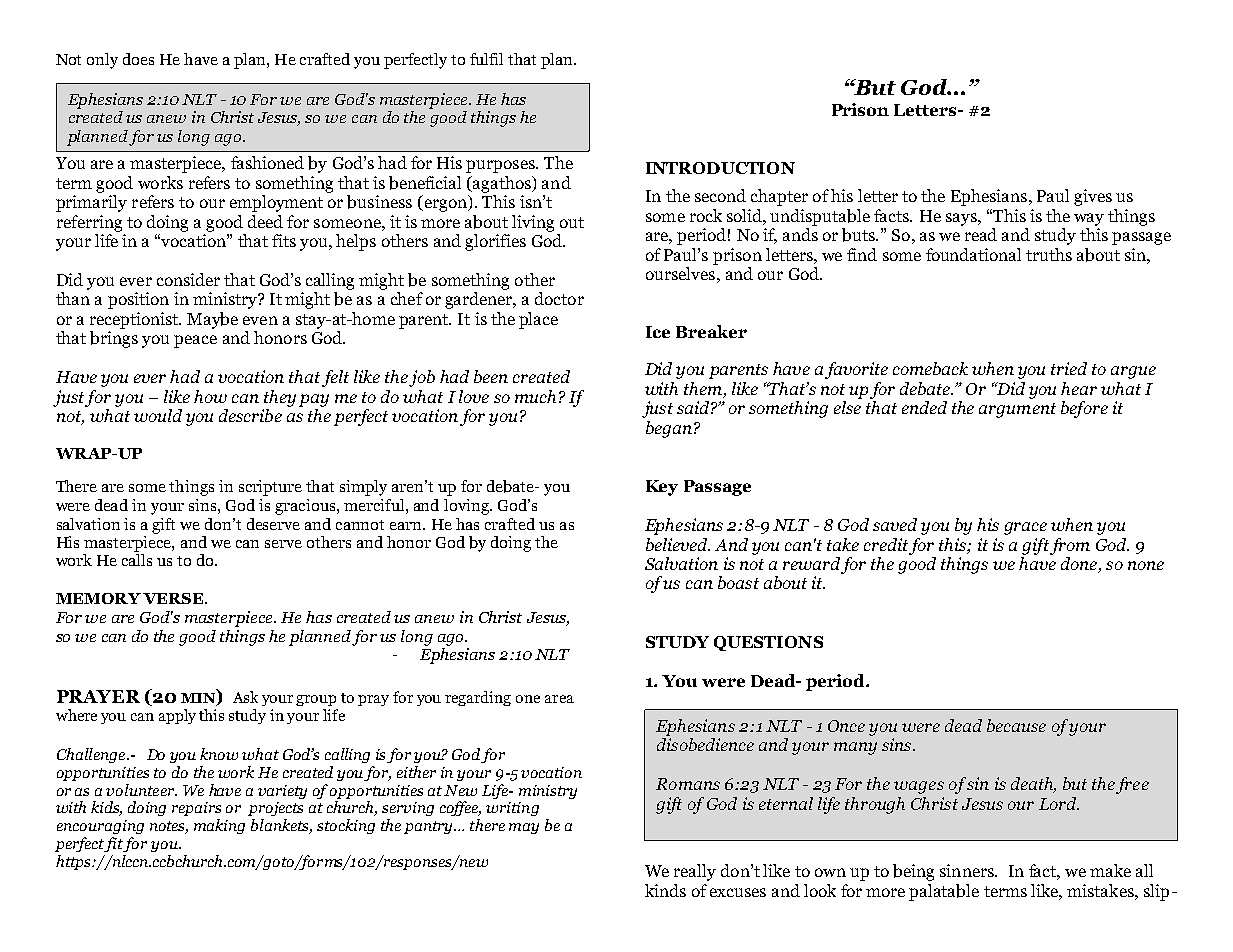 The width and height of the screenshot is (1233, 952). I want to click on doctor, so click(559, 298).
